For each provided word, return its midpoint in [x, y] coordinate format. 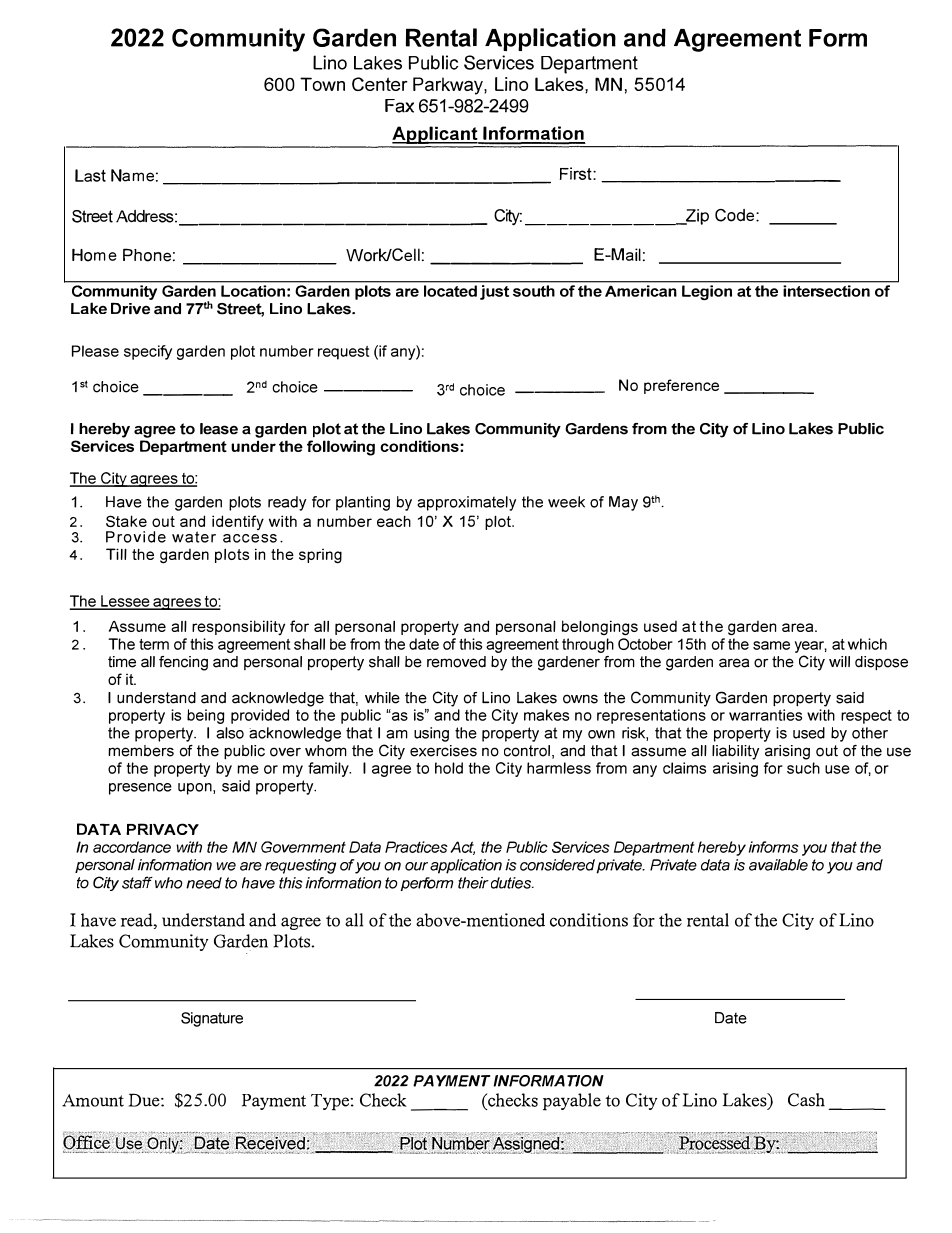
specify [148, 352]
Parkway [449, 86]
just [494, 292]
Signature [212, 1019]
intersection [827, 291]
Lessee [125, 602]
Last [90, 175]
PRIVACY [162, 829]
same [771, 645]
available [778, 865]
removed [456, 662]
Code [736, 215]
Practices [416, 847]
